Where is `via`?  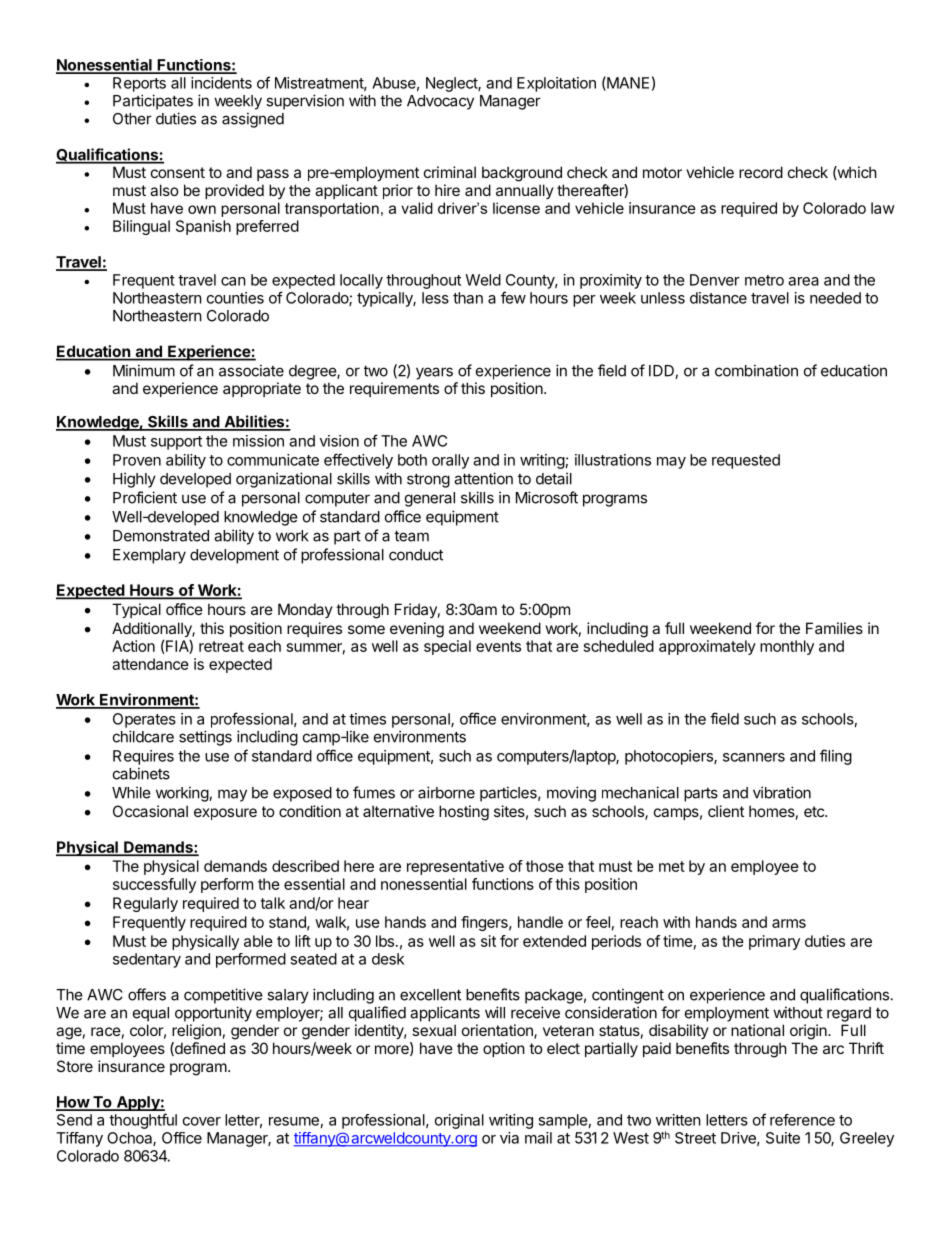
via is located at coordinates (509, 1138).
